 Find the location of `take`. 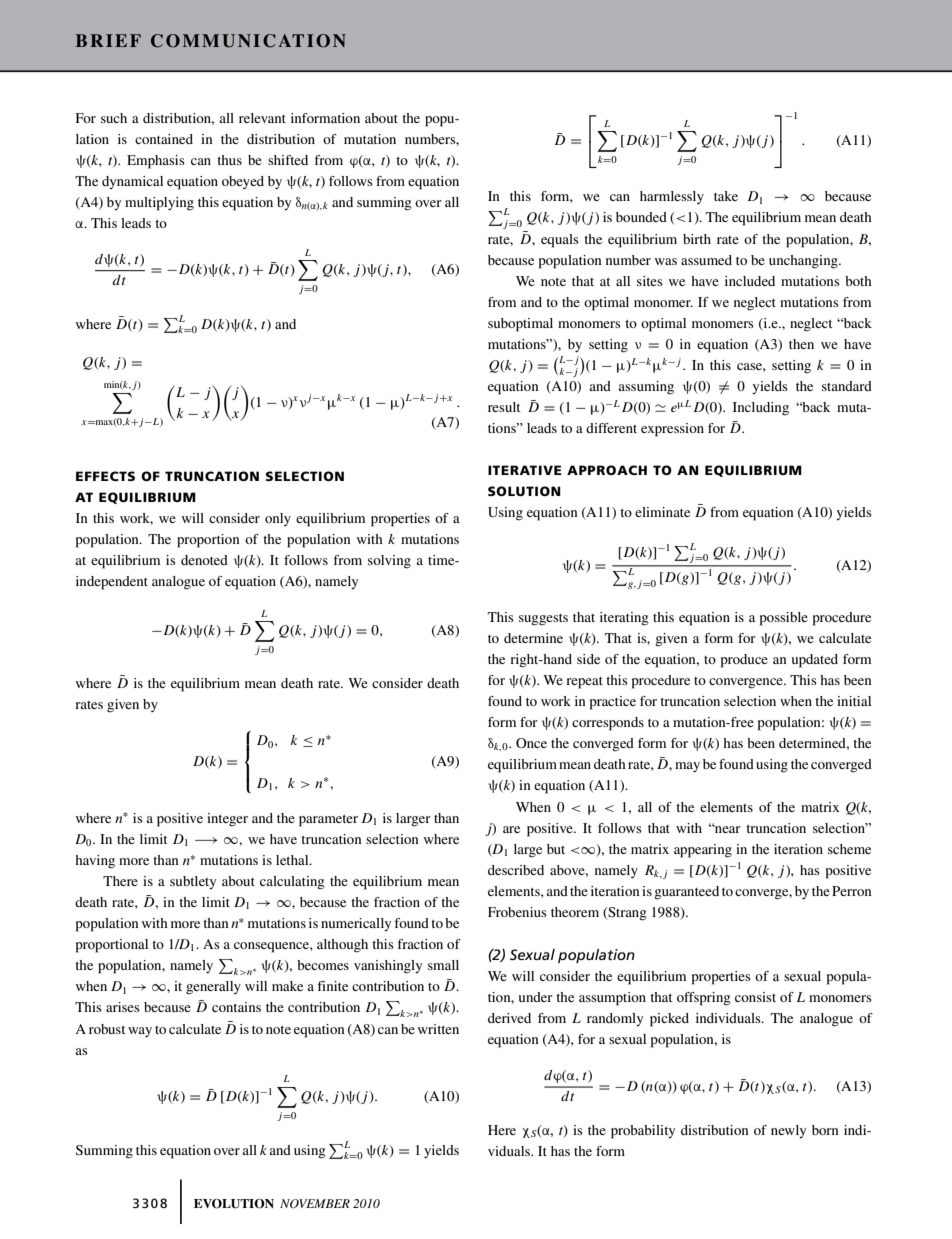

take is located at coordinates (726, 196).
